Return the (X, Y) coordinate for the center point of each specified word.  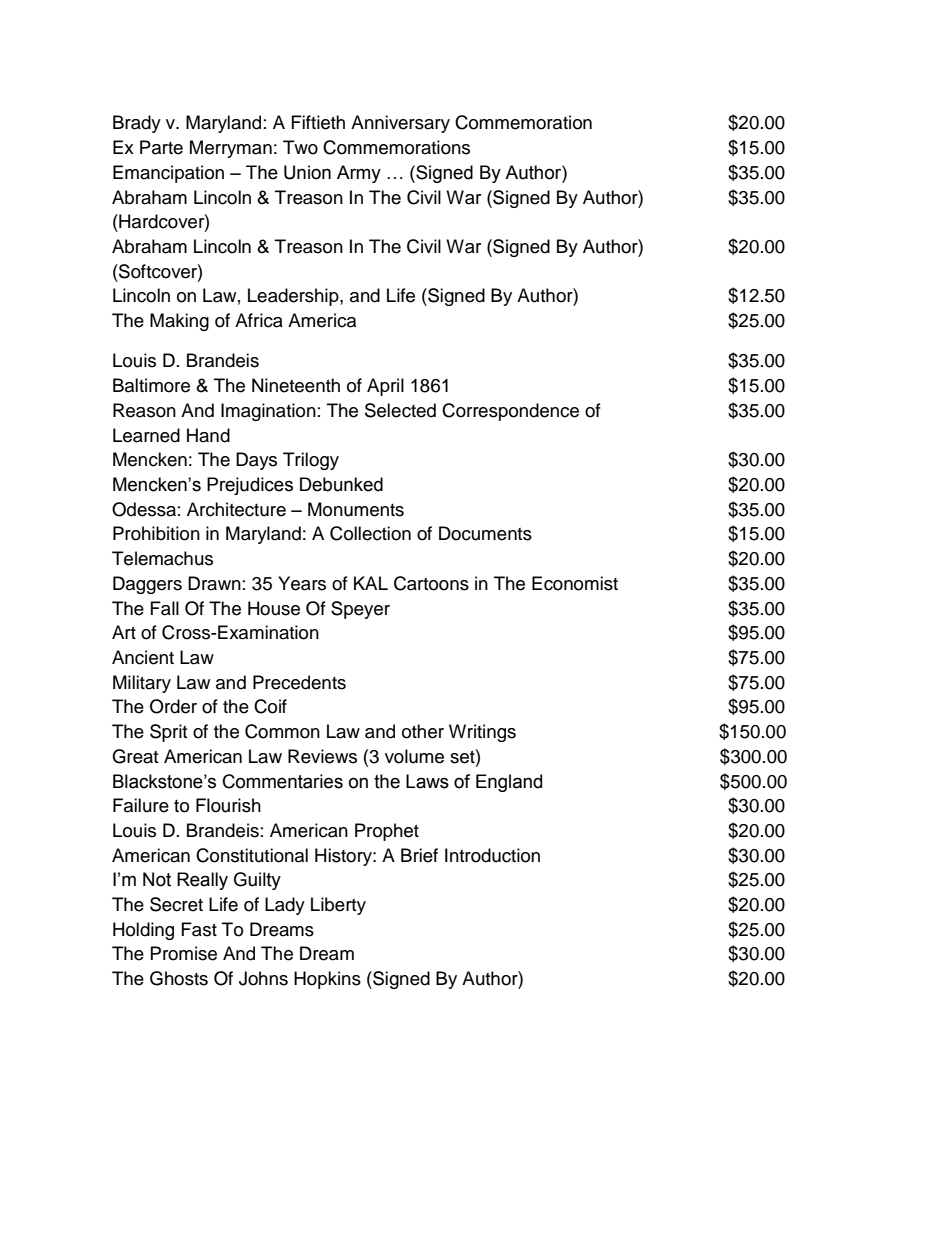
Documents (485, 533)
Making (179, 322)
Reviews (322, 756)
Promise (184, 953)
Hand (208, 435)
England (509, 783)
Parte (161, 147)
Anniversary (400, 124)
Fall (165, 608)
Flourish (228, 805)
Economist (575, 583)
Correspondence (510, 412)
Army (359, 174)
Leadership (294, 297)
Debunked (341, 484)
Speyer (360, 610)
